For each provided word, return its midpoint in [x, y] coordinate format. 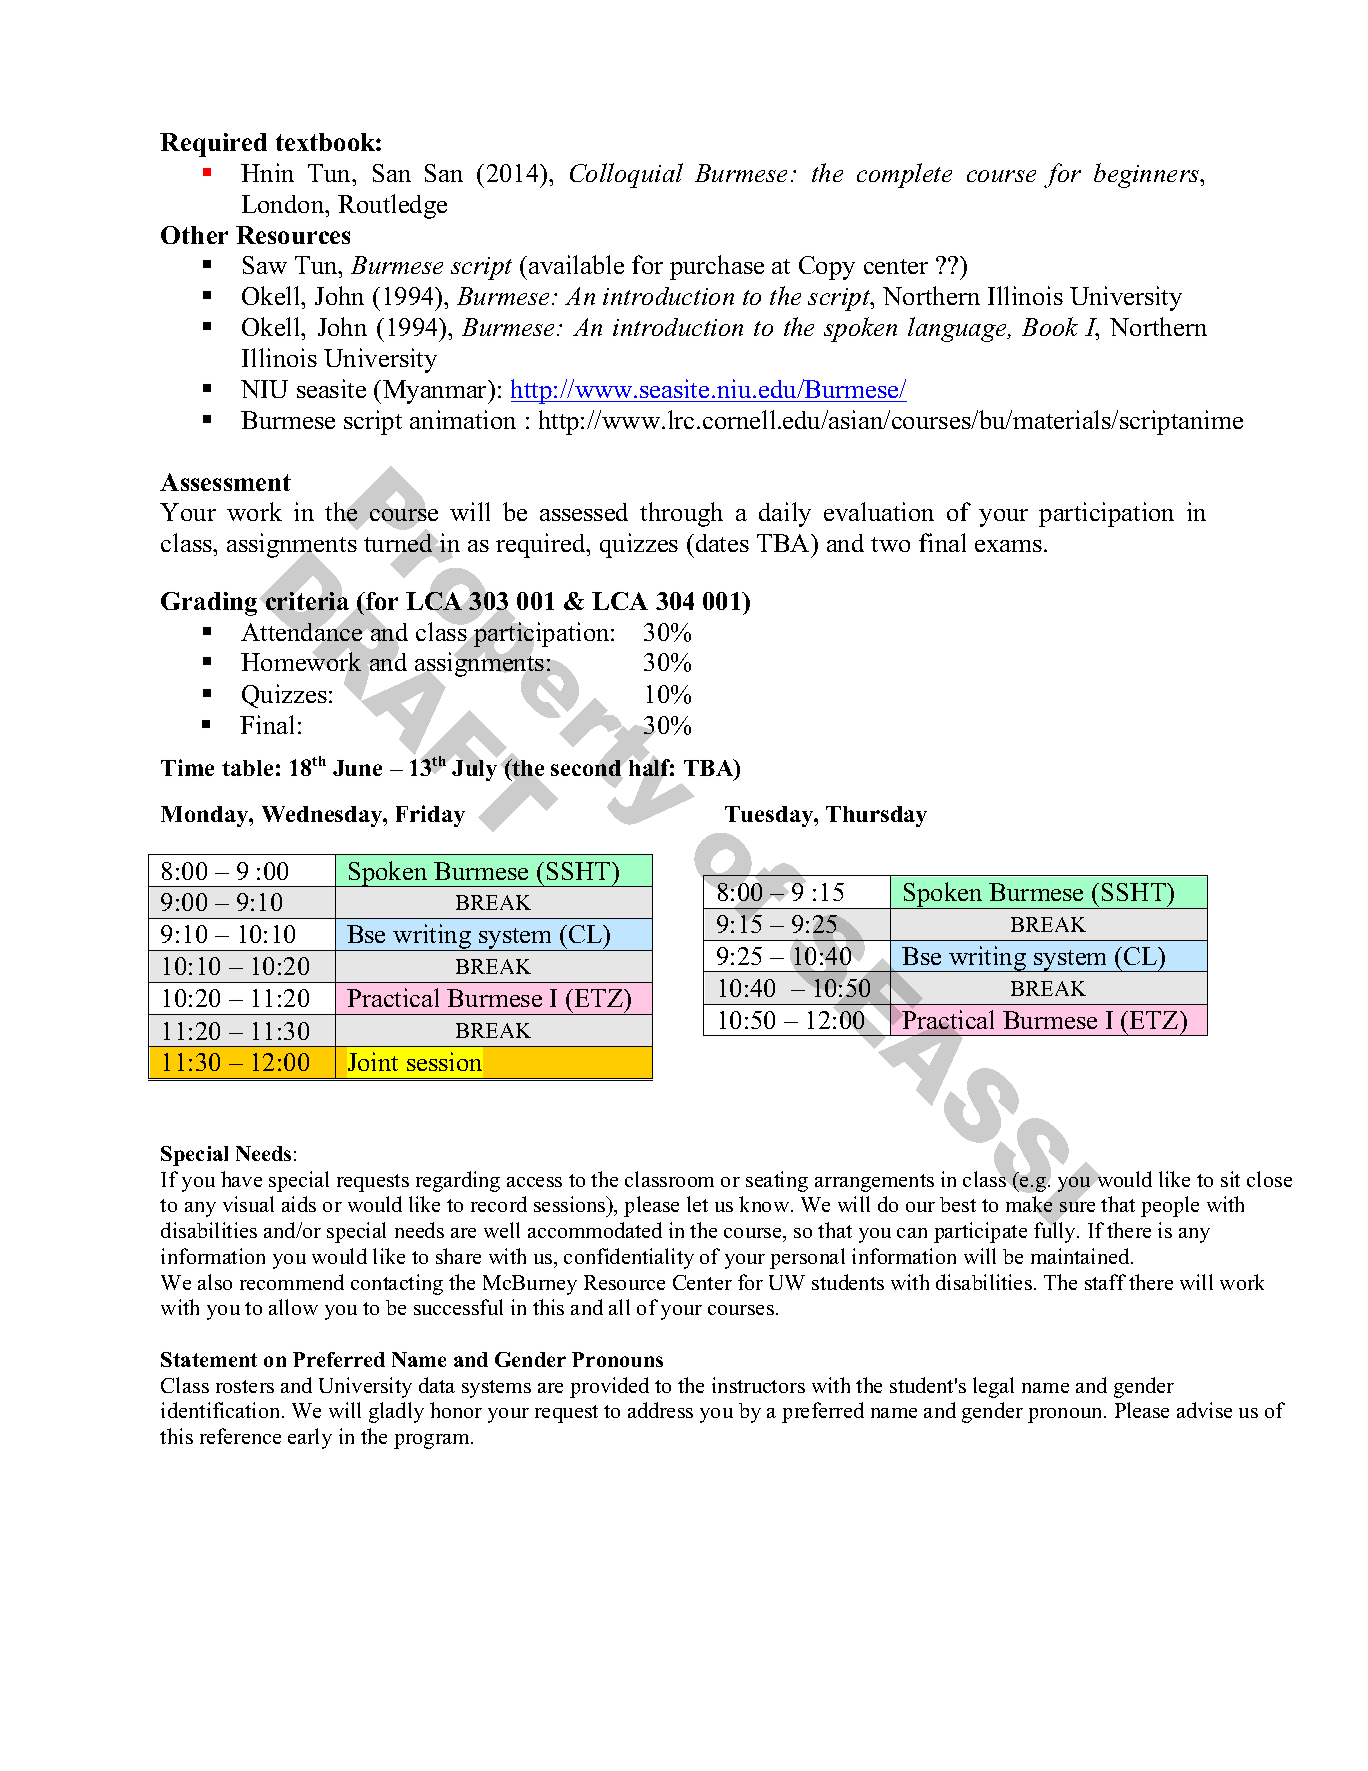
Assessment [225, 482]
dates [722, 543]
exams [1008, 546]
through [681, 514]
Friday [430, 816]
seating [777, 1181]
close [1269, 1179]
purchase [717, 267]
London [284, 204]
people [1170, 1206]
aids [299, 1204]
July [474, 769]
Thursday [876, 816]
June [357, 768]
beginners [1148, 175]
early [310, 1438]
